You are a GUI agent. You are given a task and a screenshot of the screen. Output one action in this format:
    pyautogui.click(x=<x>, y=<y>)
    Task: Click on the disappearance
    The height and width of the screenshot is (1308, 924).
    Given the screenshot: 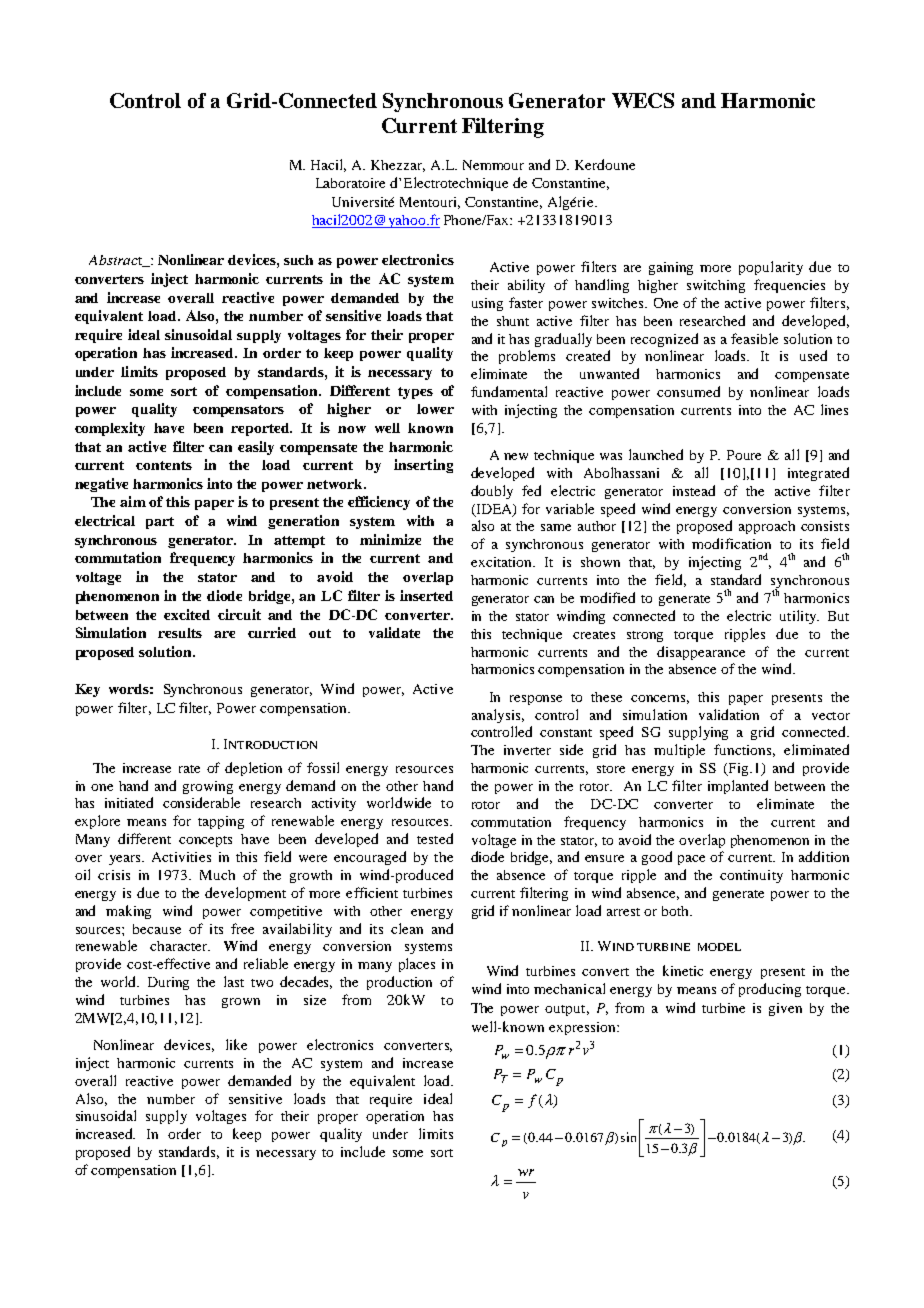 What is the action you would take?
    pyautogui.click(x=701, y=653)
